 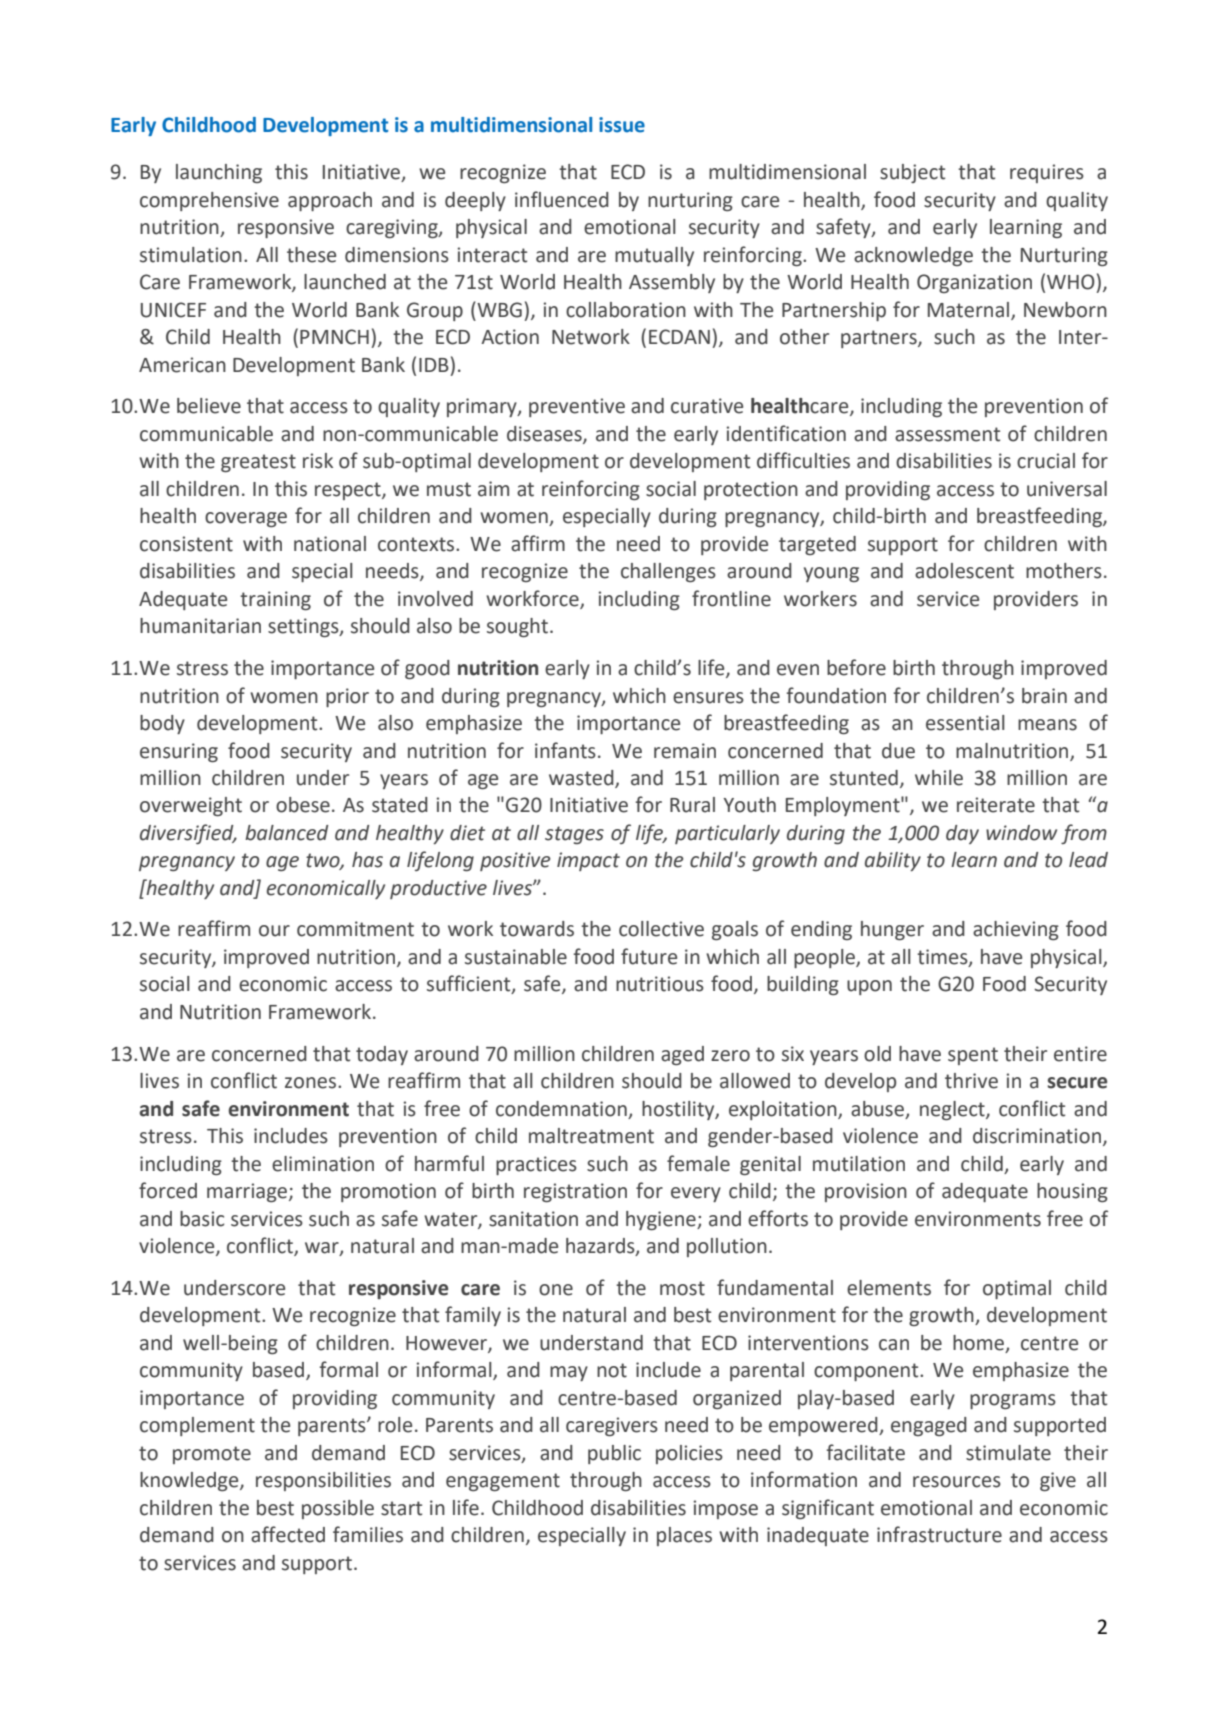 What do you see at coordinates (622, 125) in the screenshot?
I see `issue` at bounding box center [622, 125].
